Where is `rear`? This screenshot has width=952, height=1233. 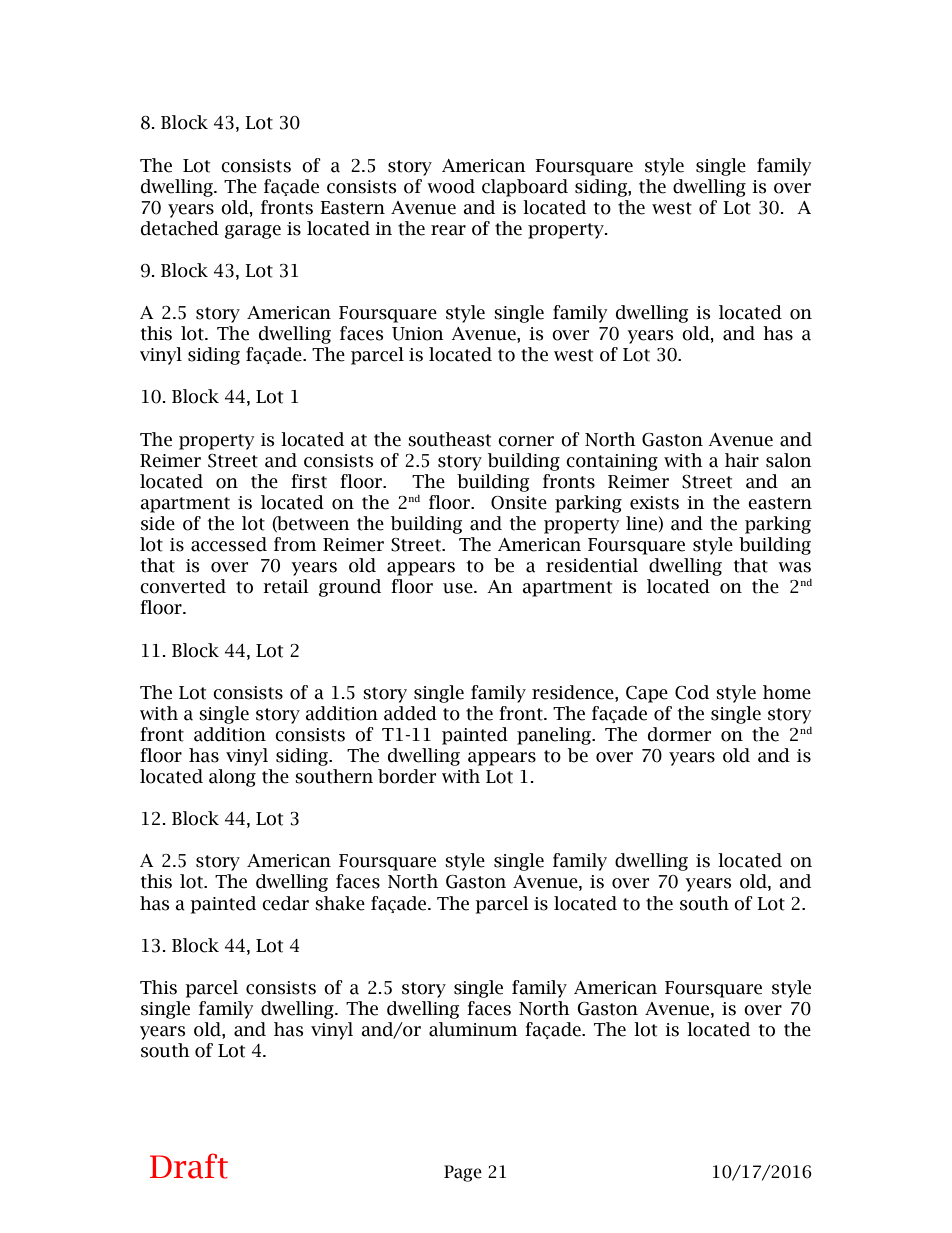
rear is located at coordinates (448, 230).
